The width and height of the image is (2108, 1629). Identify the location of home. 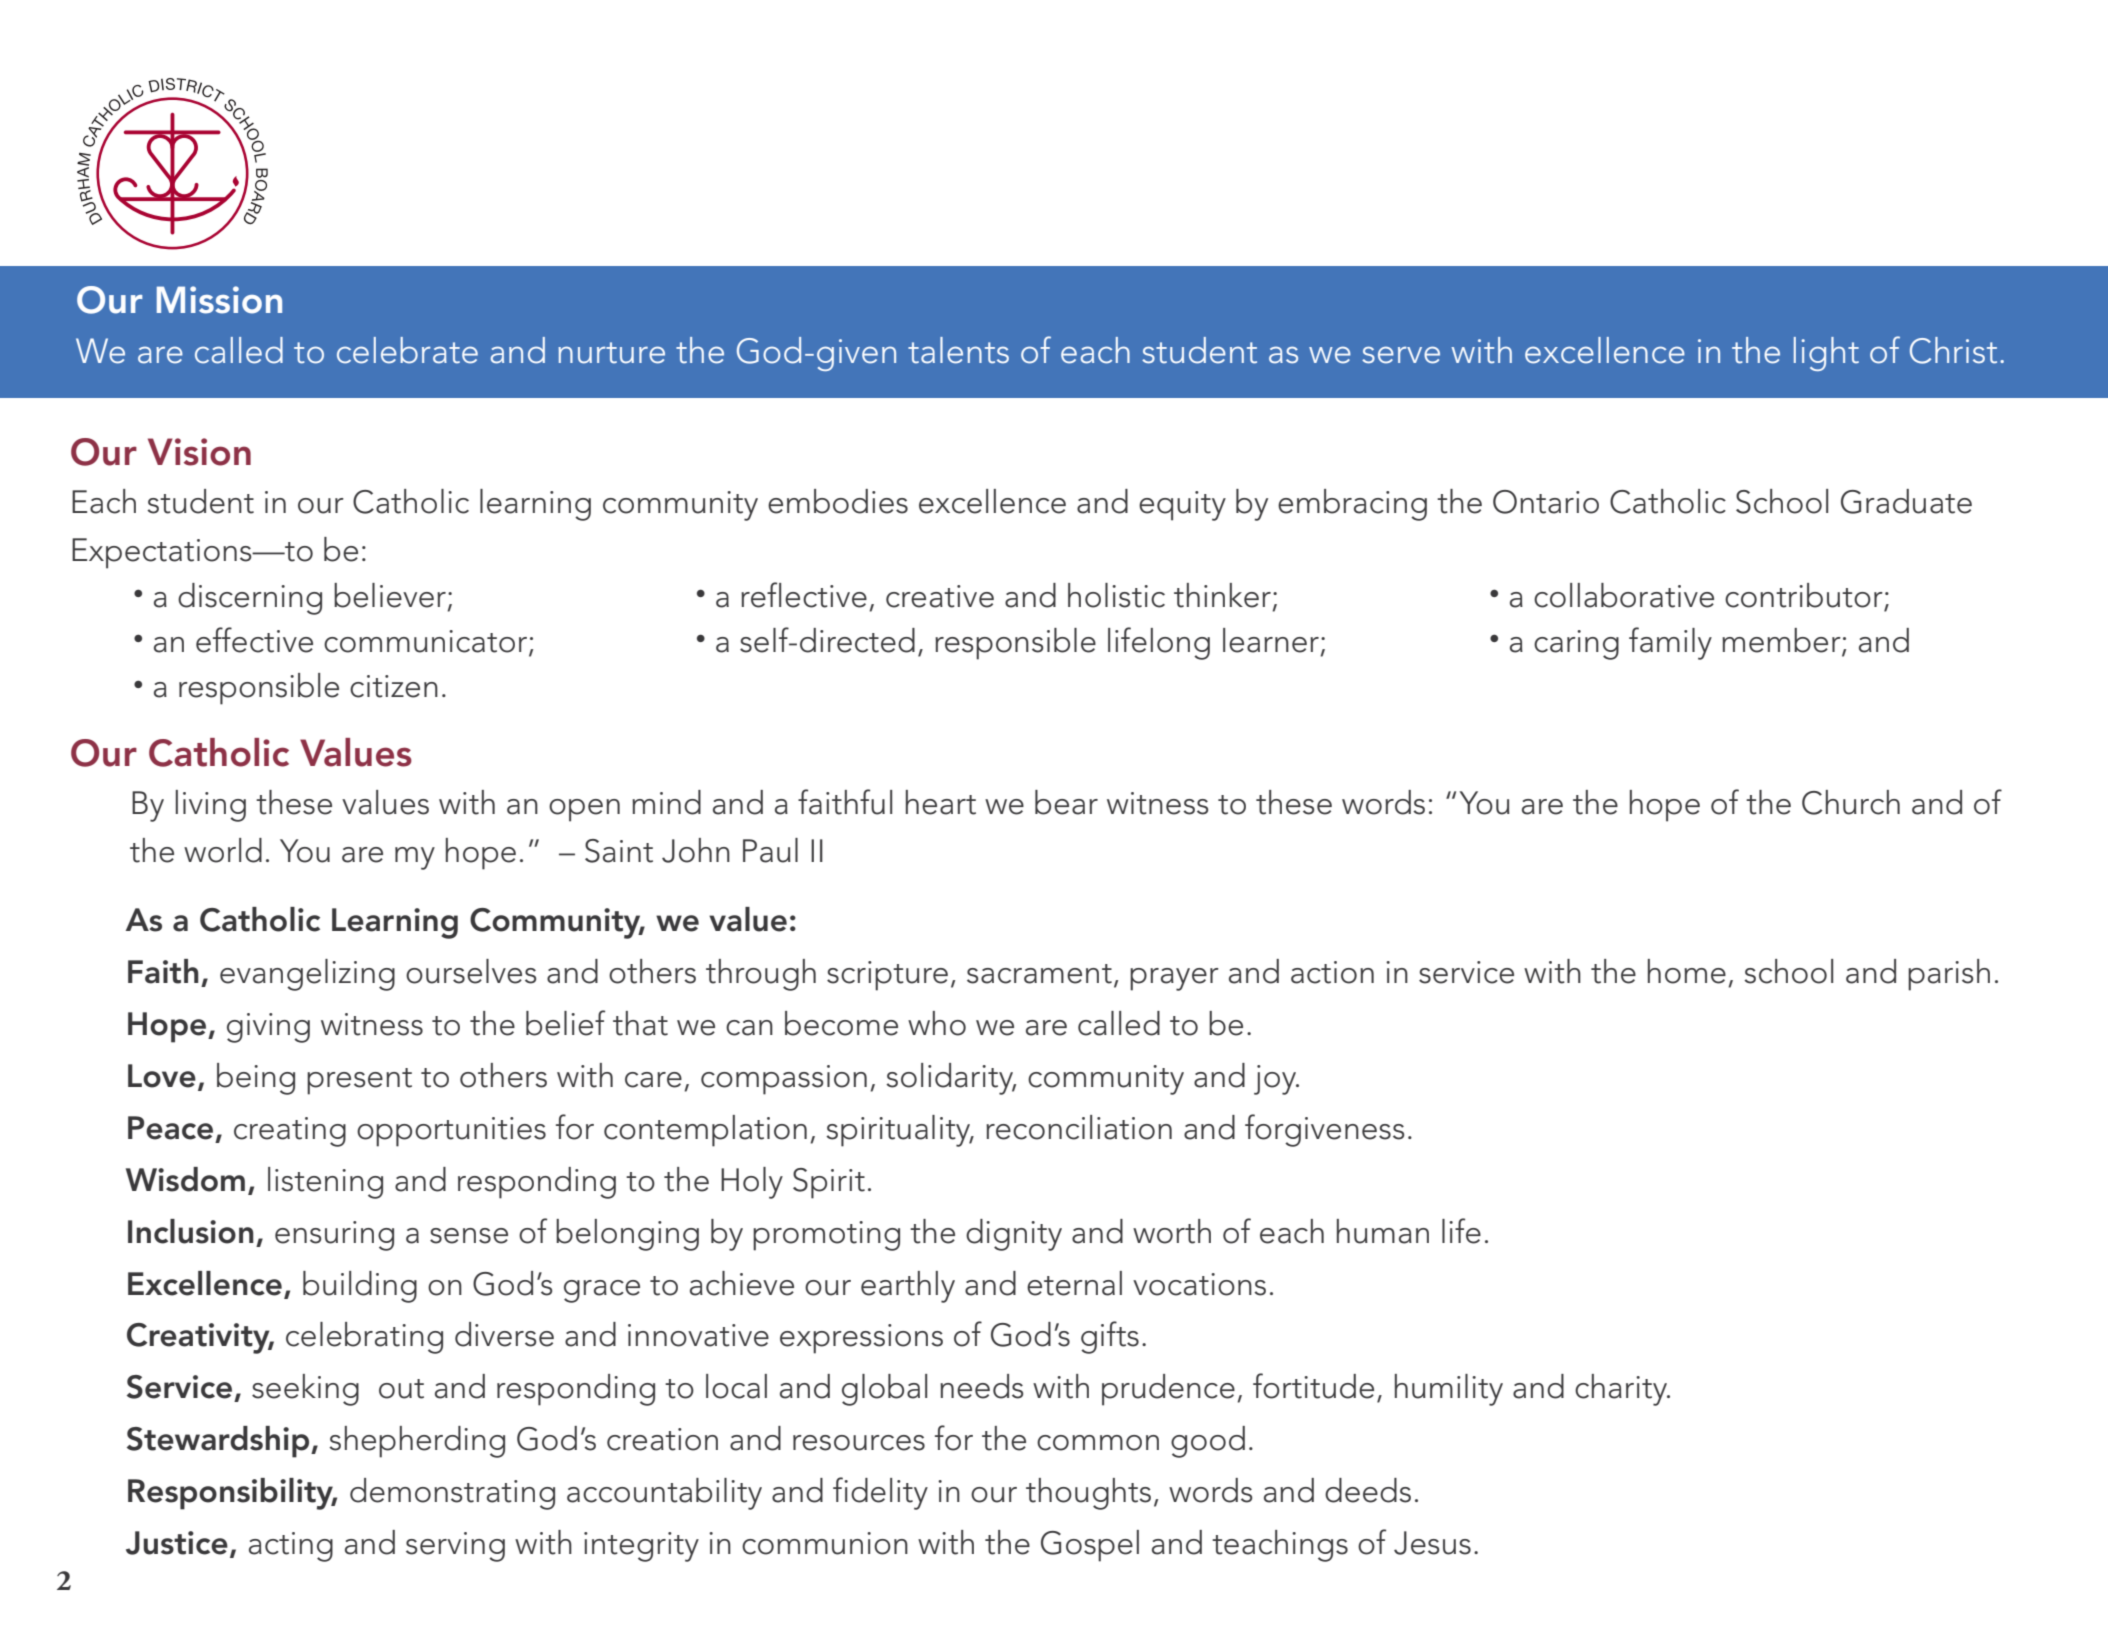
(1687, 971).
